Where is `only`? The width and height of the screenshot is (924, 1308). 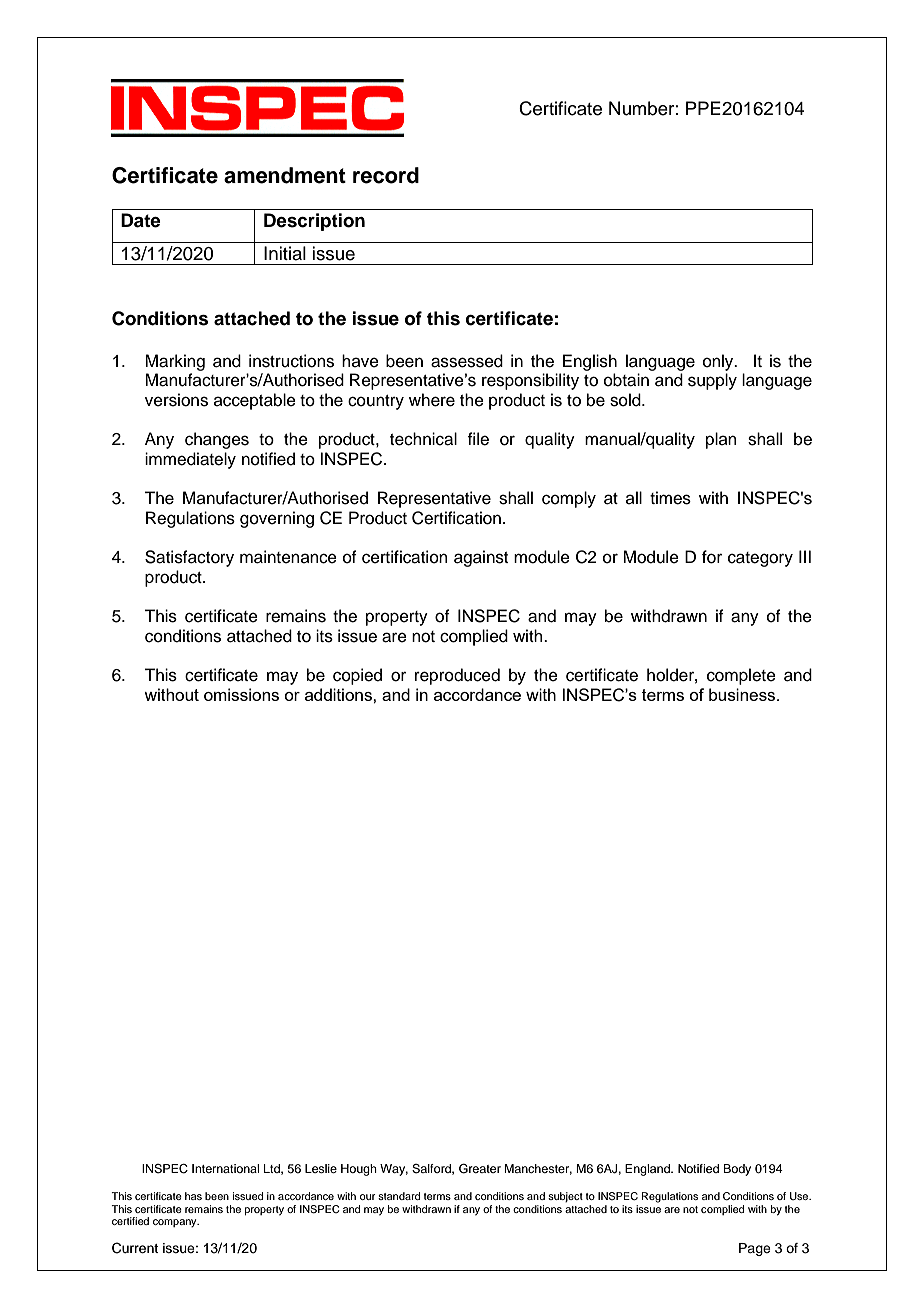
only is located at coordinates (719, 362).
